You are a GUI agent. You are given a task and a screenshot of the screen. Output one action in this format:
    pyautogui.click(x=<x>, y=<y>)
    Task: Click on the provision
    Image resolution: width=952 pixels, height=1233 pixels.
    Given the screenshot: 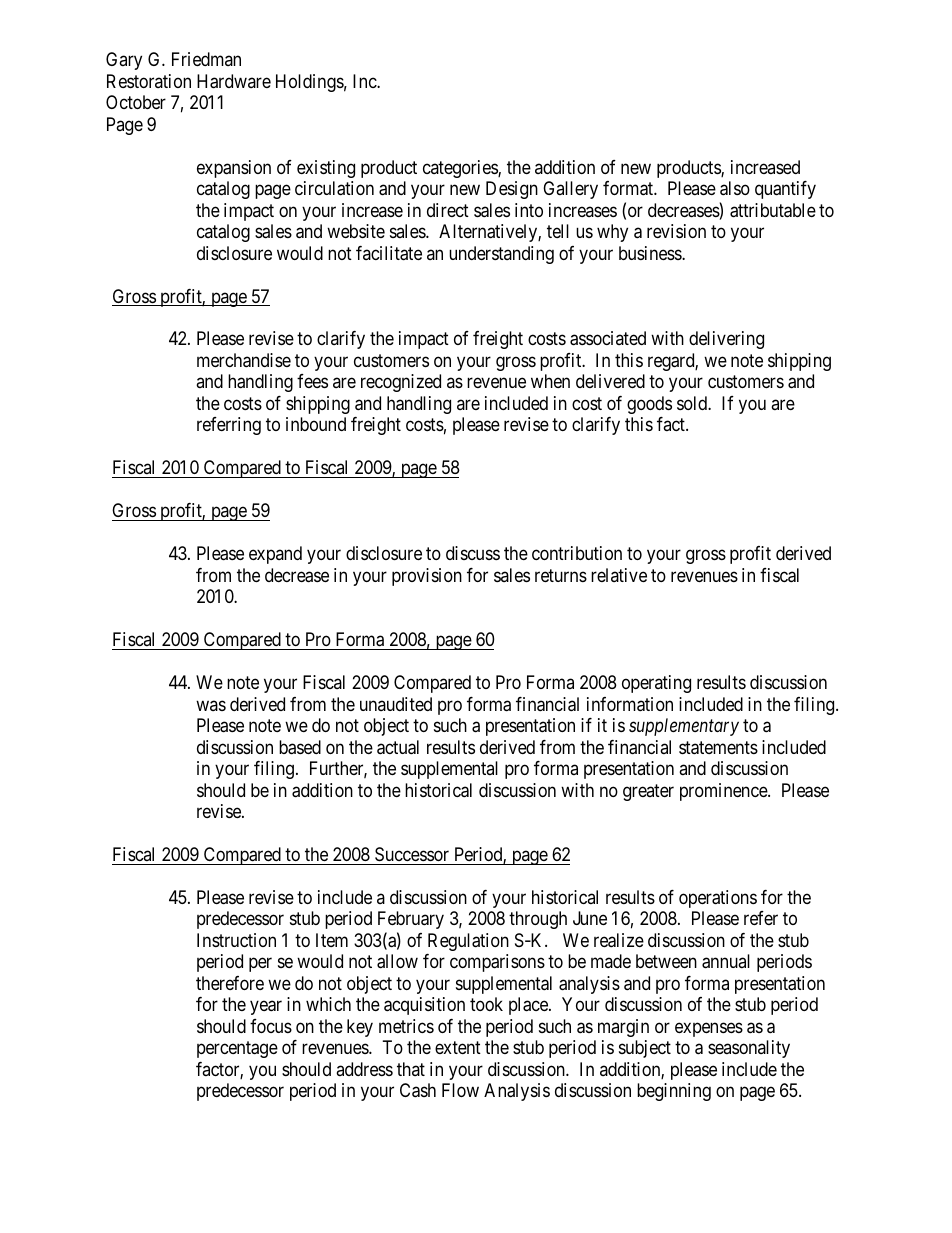 What is the action you would take?
    pyautogui.click(x=427, y=577)
